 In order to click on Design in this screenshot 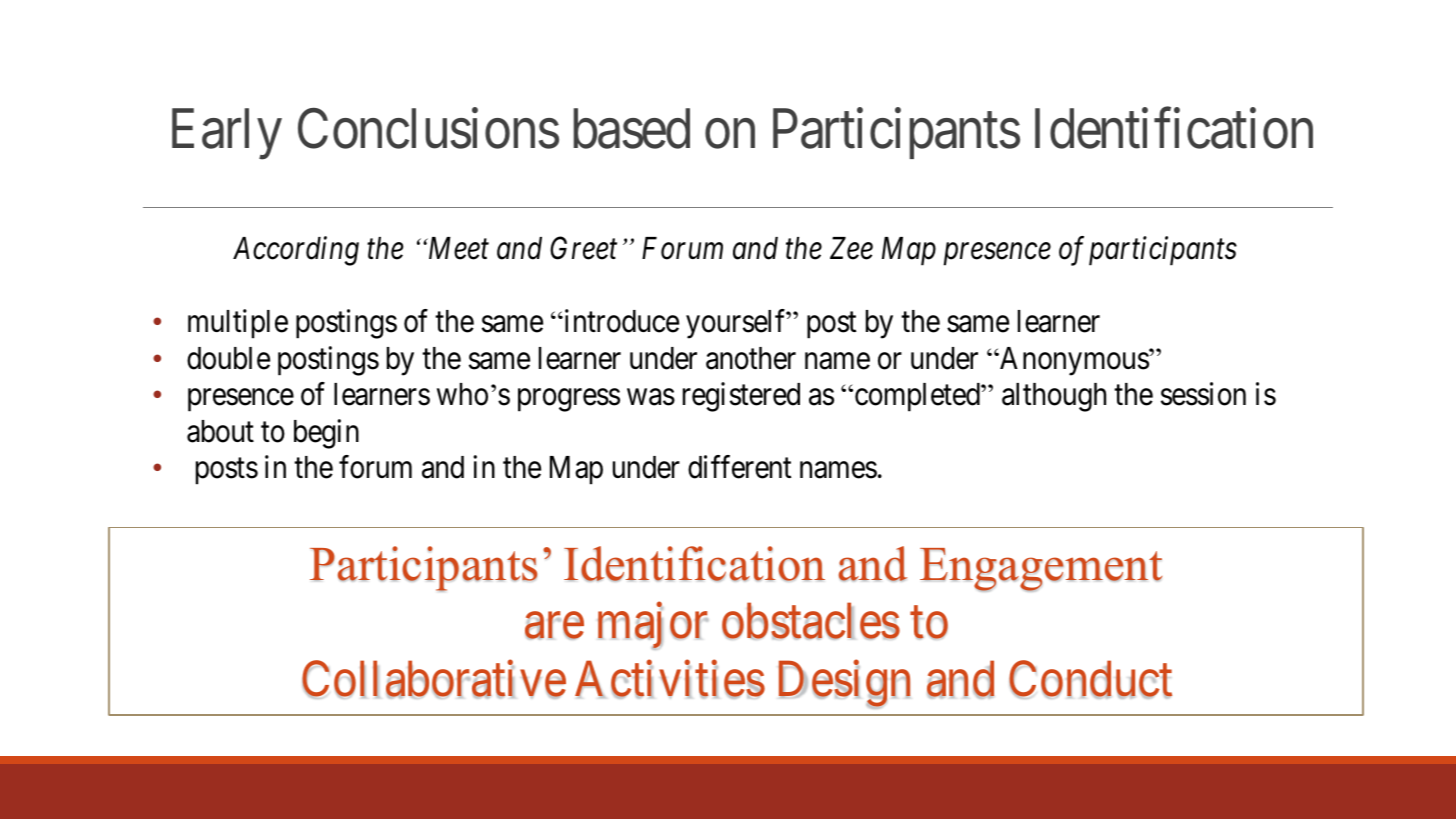, I will do `click(844, 685)`.
